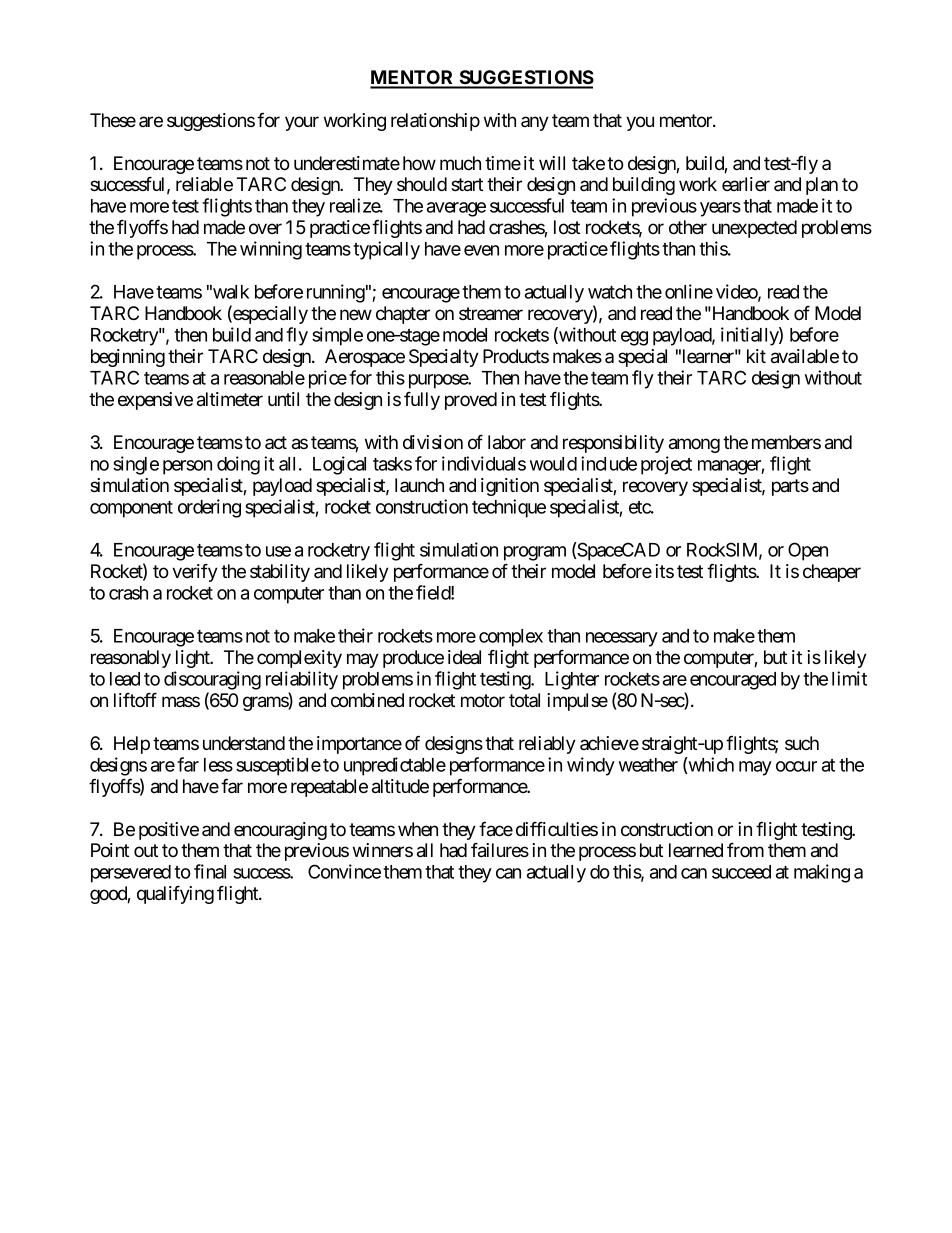 This screenshot has width=952, height=1233. What do you see at coordinates (209, 508) in the screenshot?
I see `ordering` at bounding box center [209, 508].
